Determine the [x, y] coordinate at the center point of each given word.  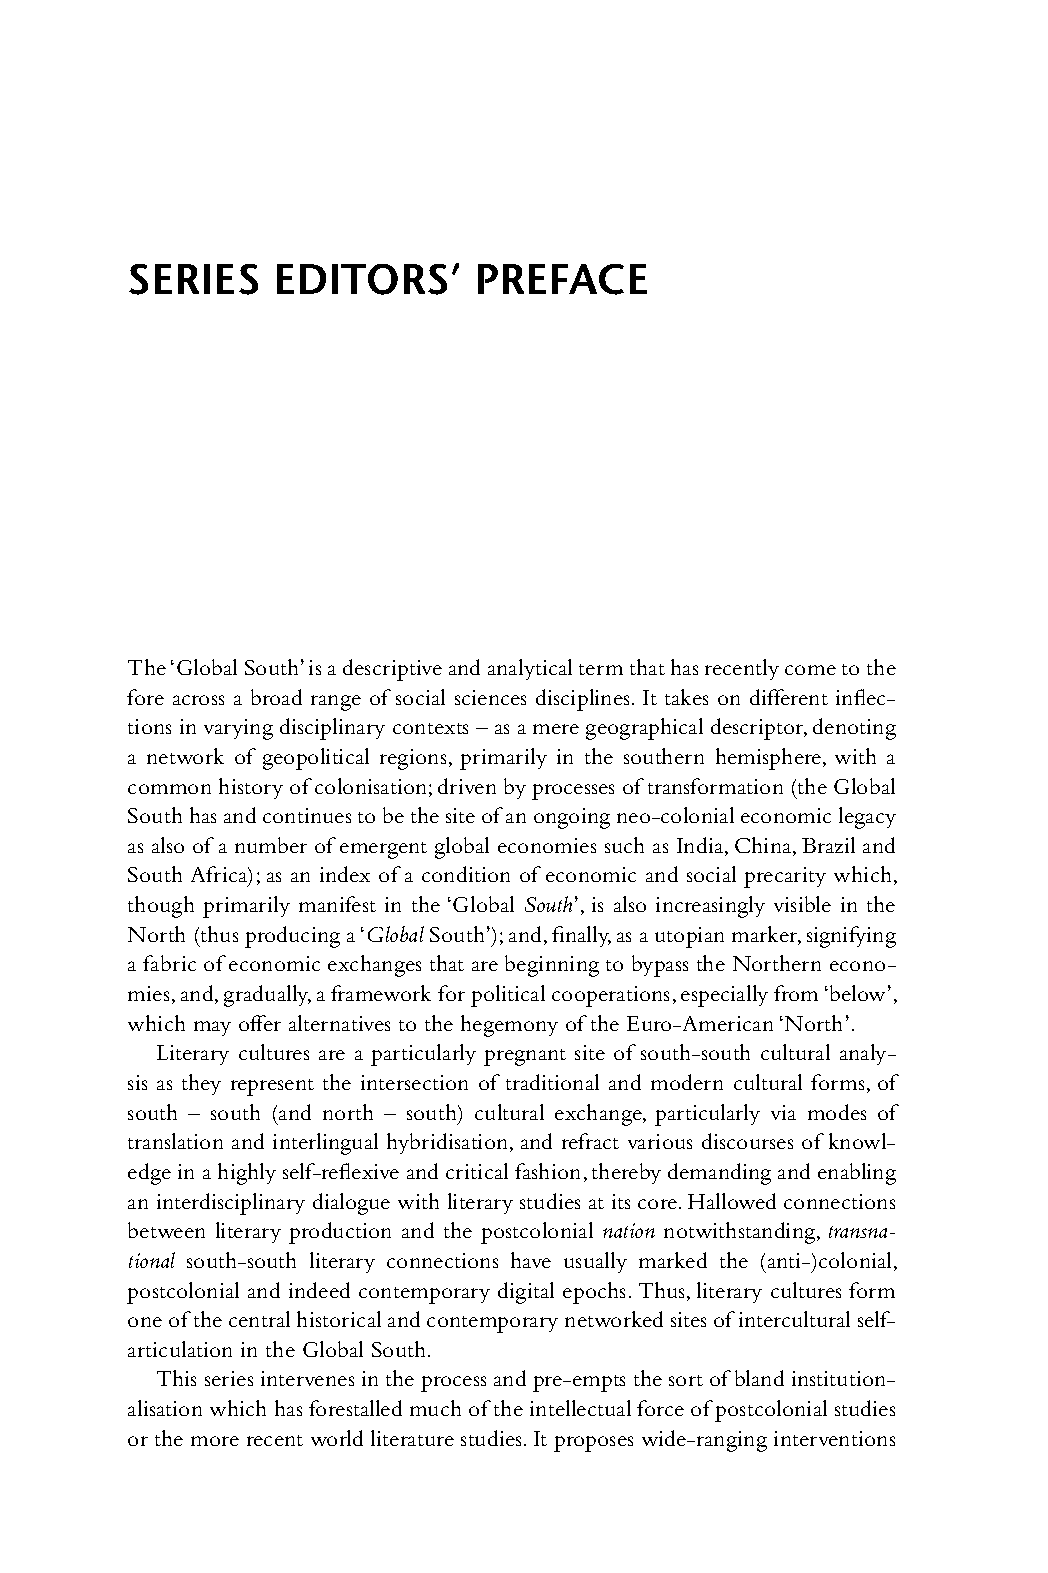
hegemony [509, 1026]
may [212, 1028]
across [198, 700]
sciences [490, 697]
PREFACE [562, 279]
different [789, 697]
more [215, 1441]
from [796, 993]
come [810, 670]
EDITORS [362, 279]
